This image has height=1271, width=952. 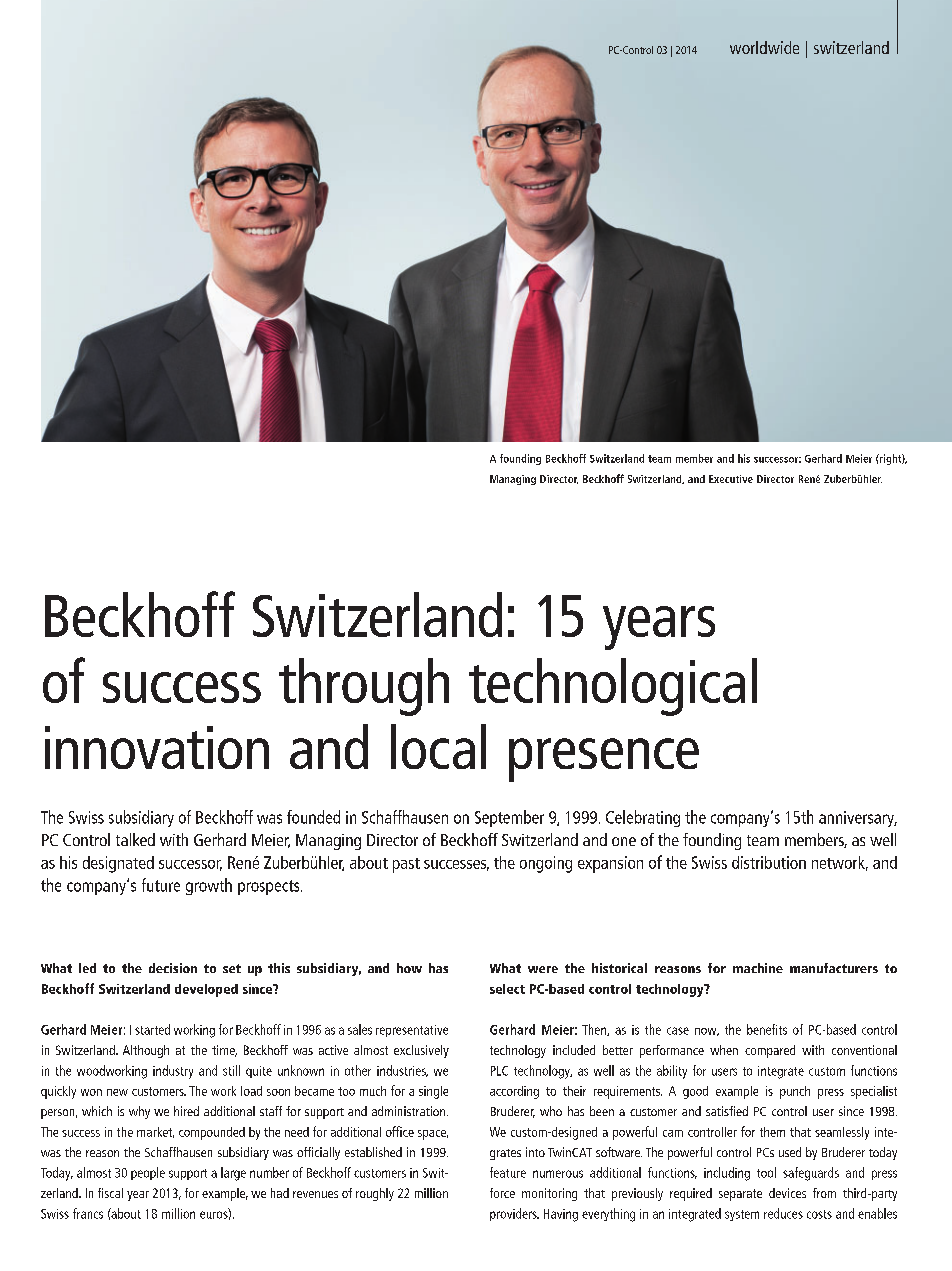 What do you see at coordinates (148, 1173) in the image?
I see `people` at bounding box center [148, 1173].
